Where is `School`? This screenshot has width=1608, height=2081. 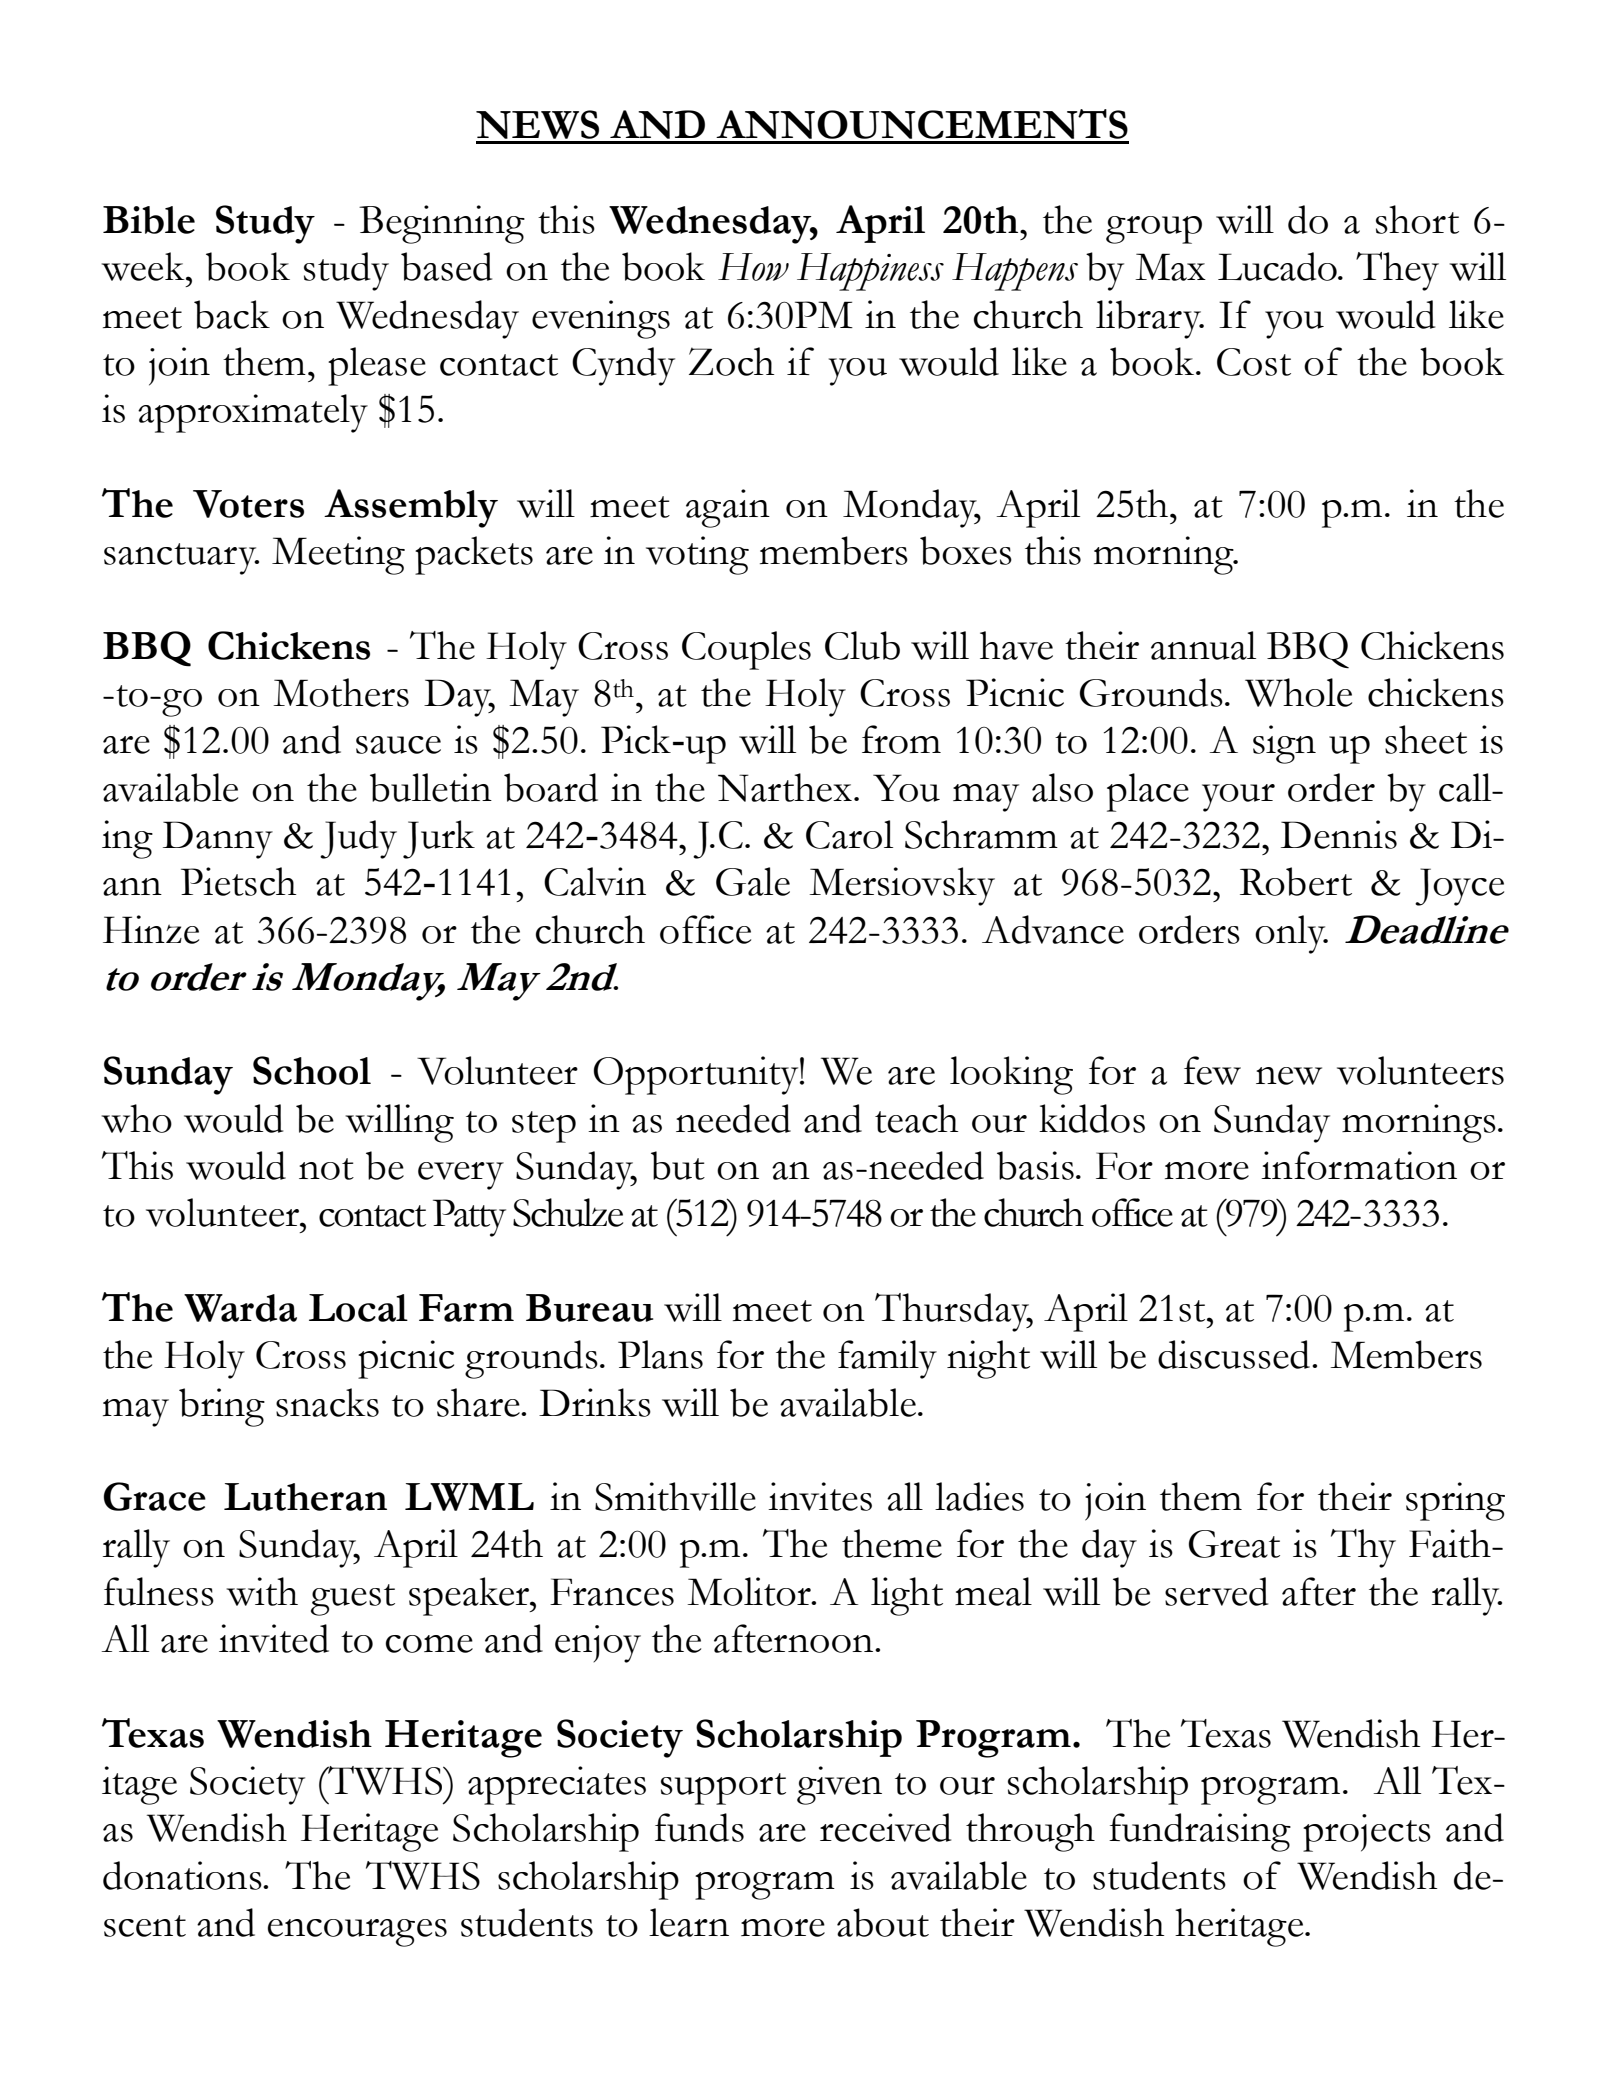
School is located at coordinates (312, 1070).
